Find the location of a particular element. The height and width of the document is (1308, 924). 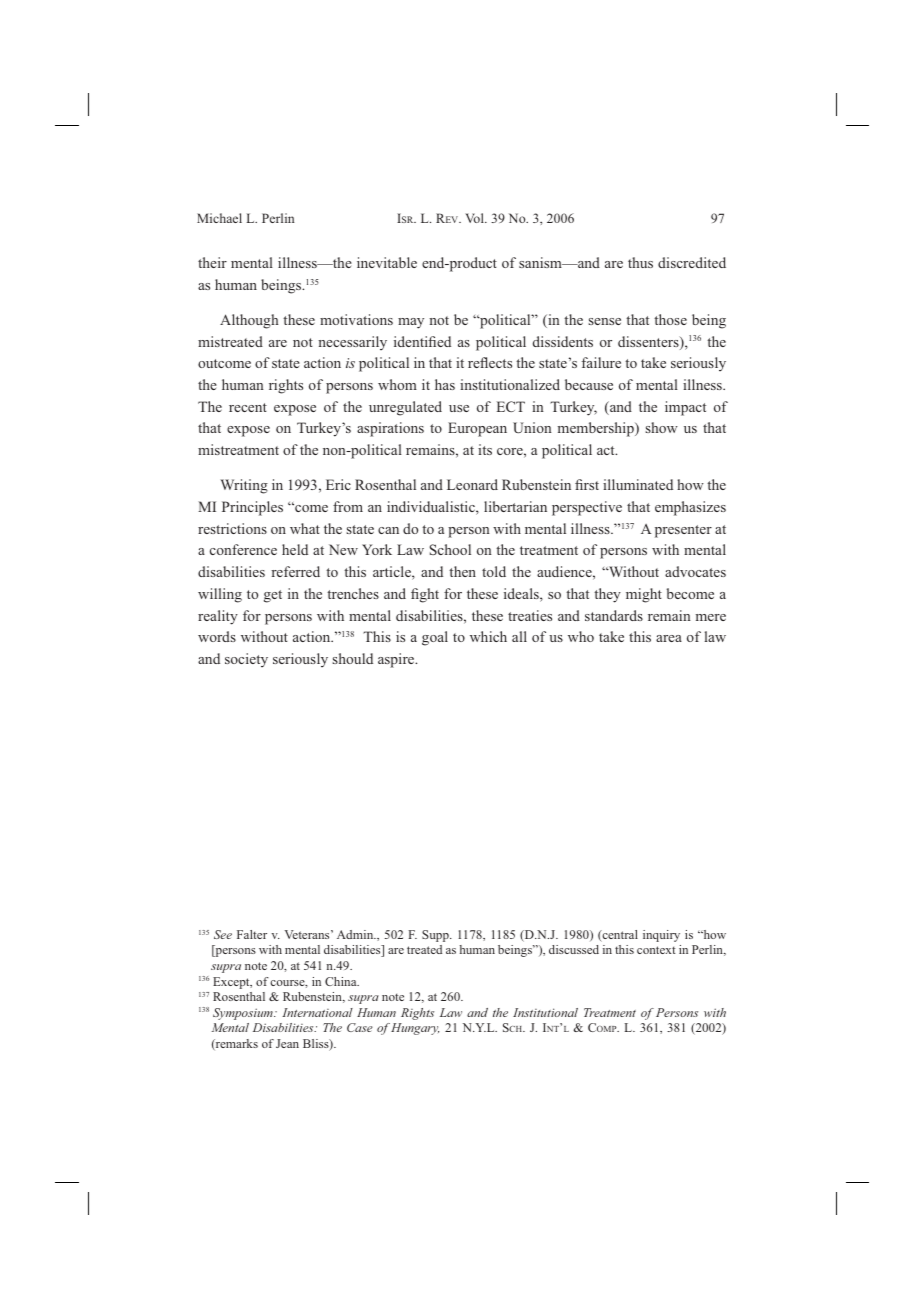

which is located at coordinates (488, 636).
